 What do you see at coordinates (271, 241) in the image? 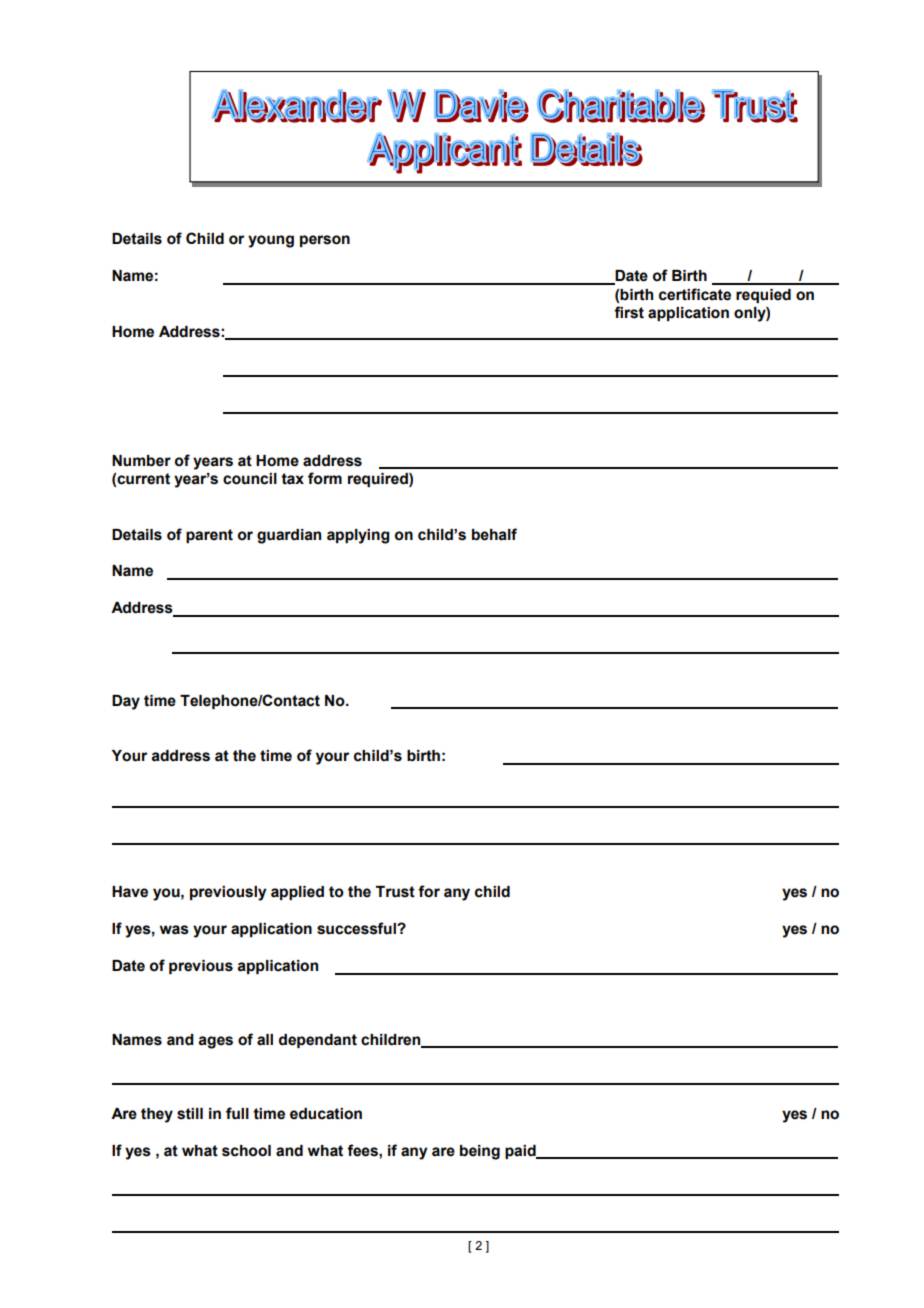
I see `young` at bounding box center [271, 241].
